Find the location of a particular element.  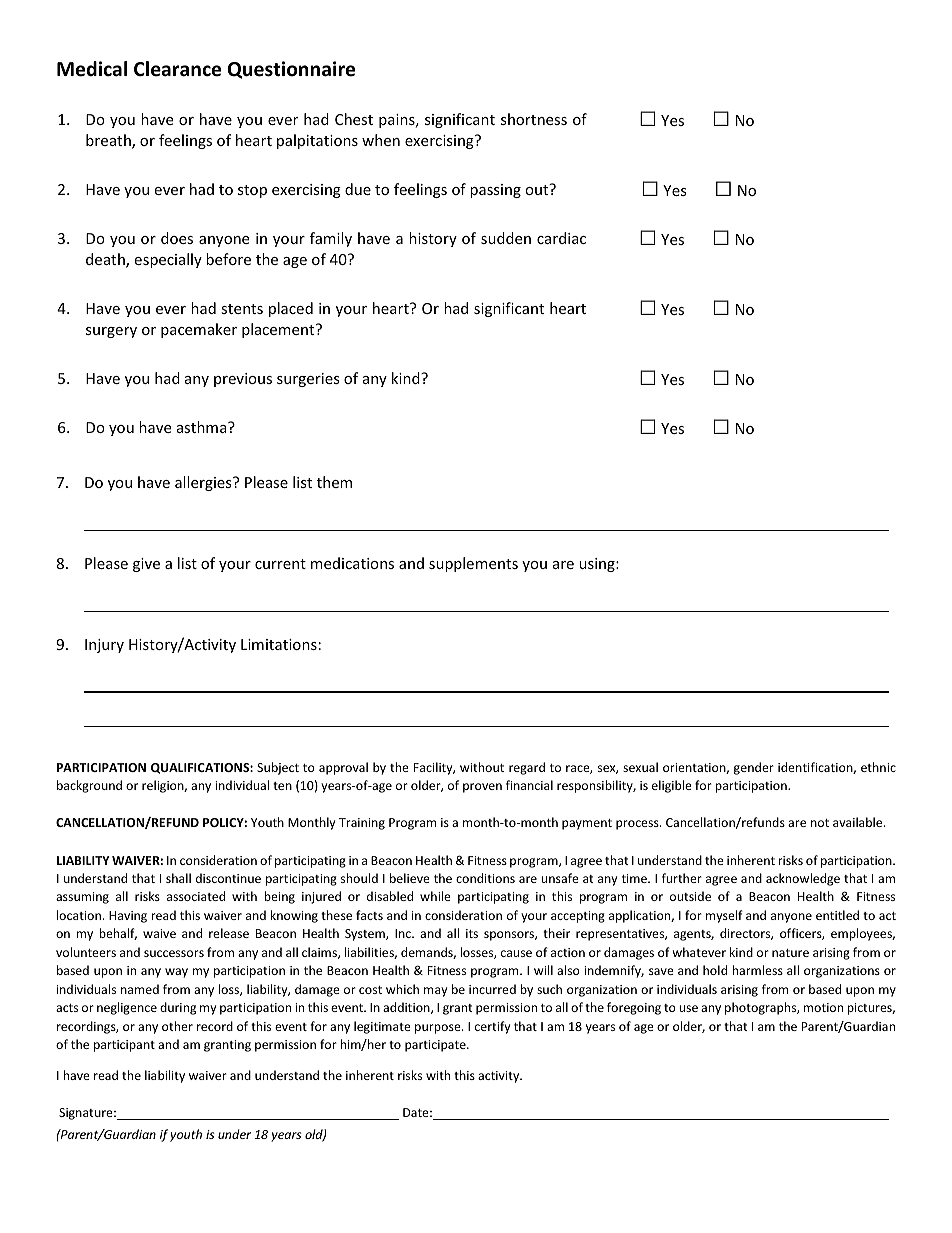

asthma is located at coordinates (203, 427).
